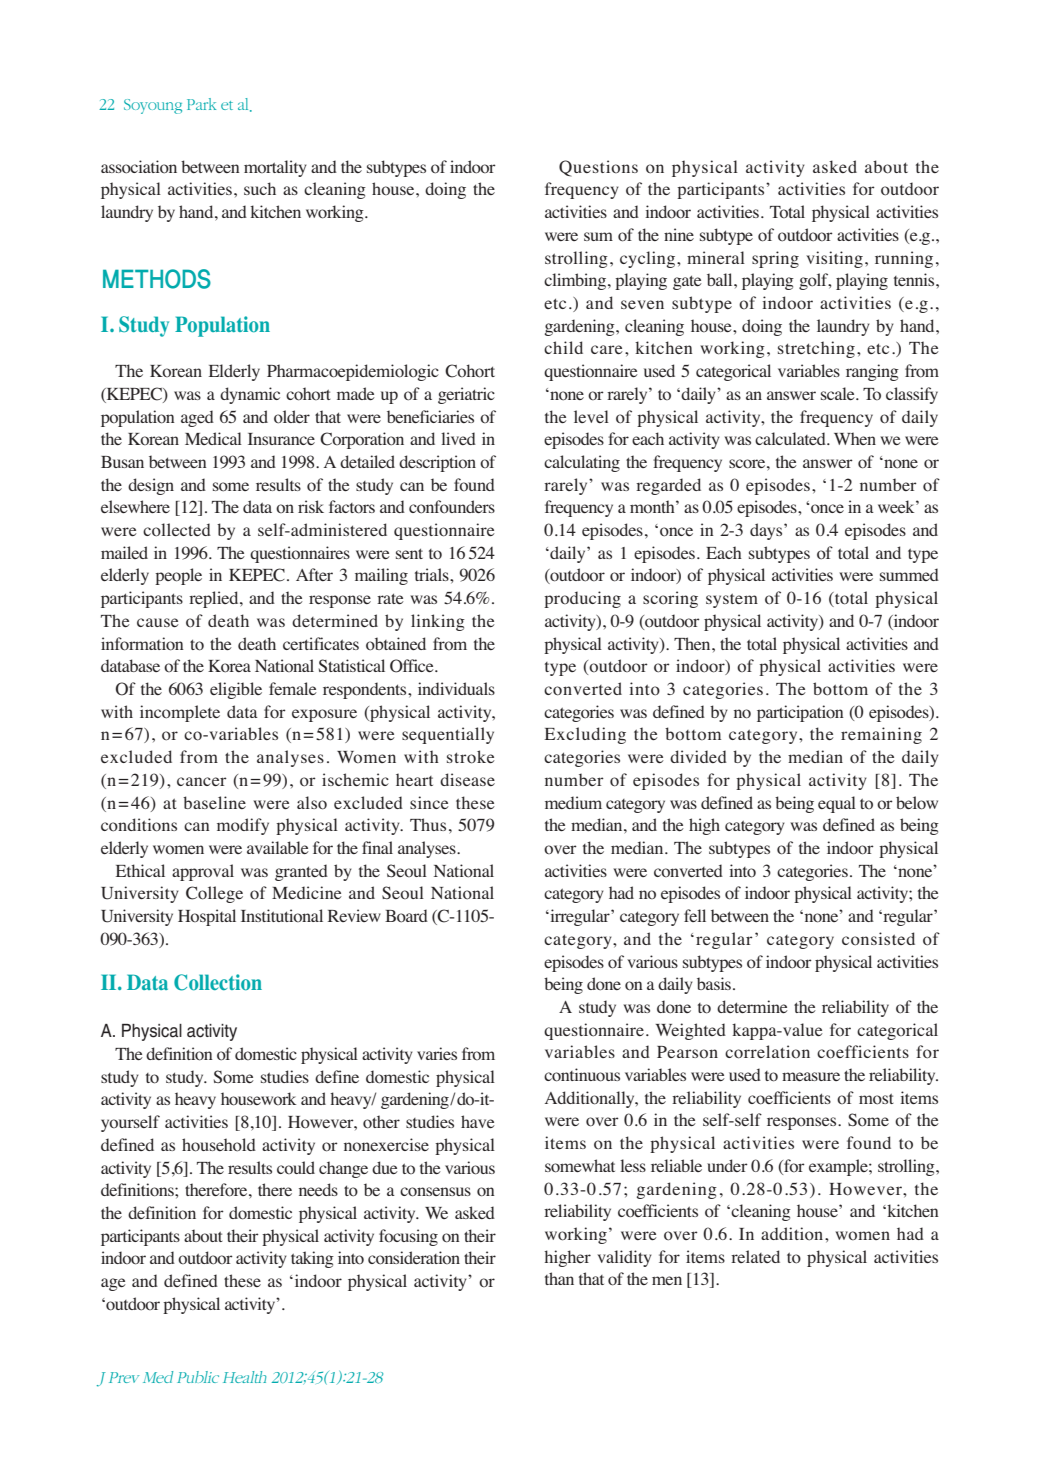 This image has height=1469, width=1039. Describe the element at coordinates (201, 104) in the image. I see `Park` at that location.
